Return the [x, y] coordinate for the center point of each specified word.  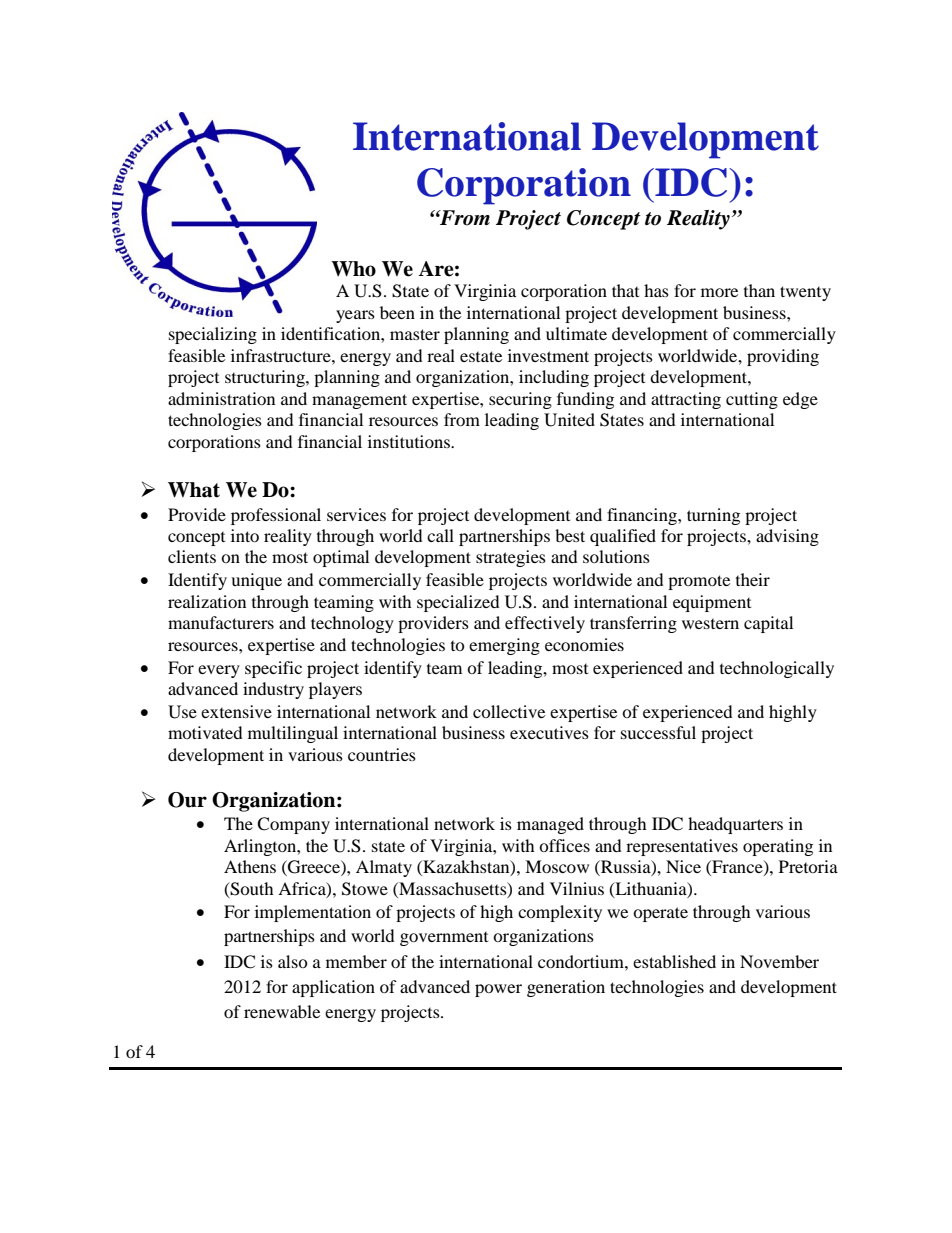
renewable [282, 1011]
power [498, 990]
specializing [213, 335]
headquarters [735, 825]
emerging [504, 646]
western [710, 624]
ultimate [576, 333]
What [194, 490]
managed [550, 825]
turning [713, 516]
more [719, 292]
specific [273, 669]
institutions [410, 441]
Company [293, 825]
